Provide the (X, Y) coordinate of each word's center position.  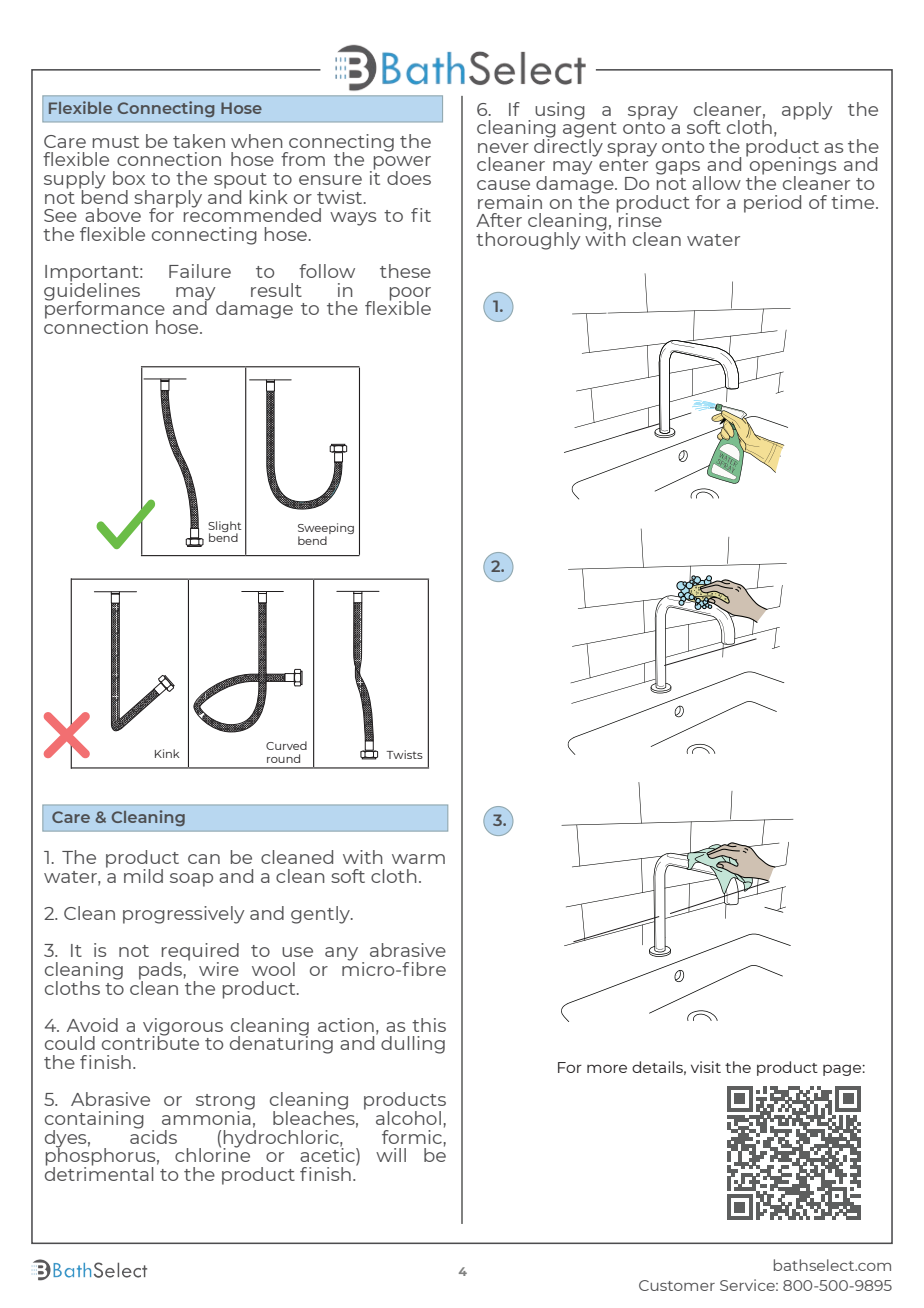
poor (410, 295)
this (429, 1025)
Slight (225, 527)
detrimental (99, 1172)
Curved (286, 745)
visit (706, 1067)
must (116, 142)
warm (418, 859)
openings (793, 167)
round (283, 758)
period (772, 204)
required (200, 953)
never (503, 148)
